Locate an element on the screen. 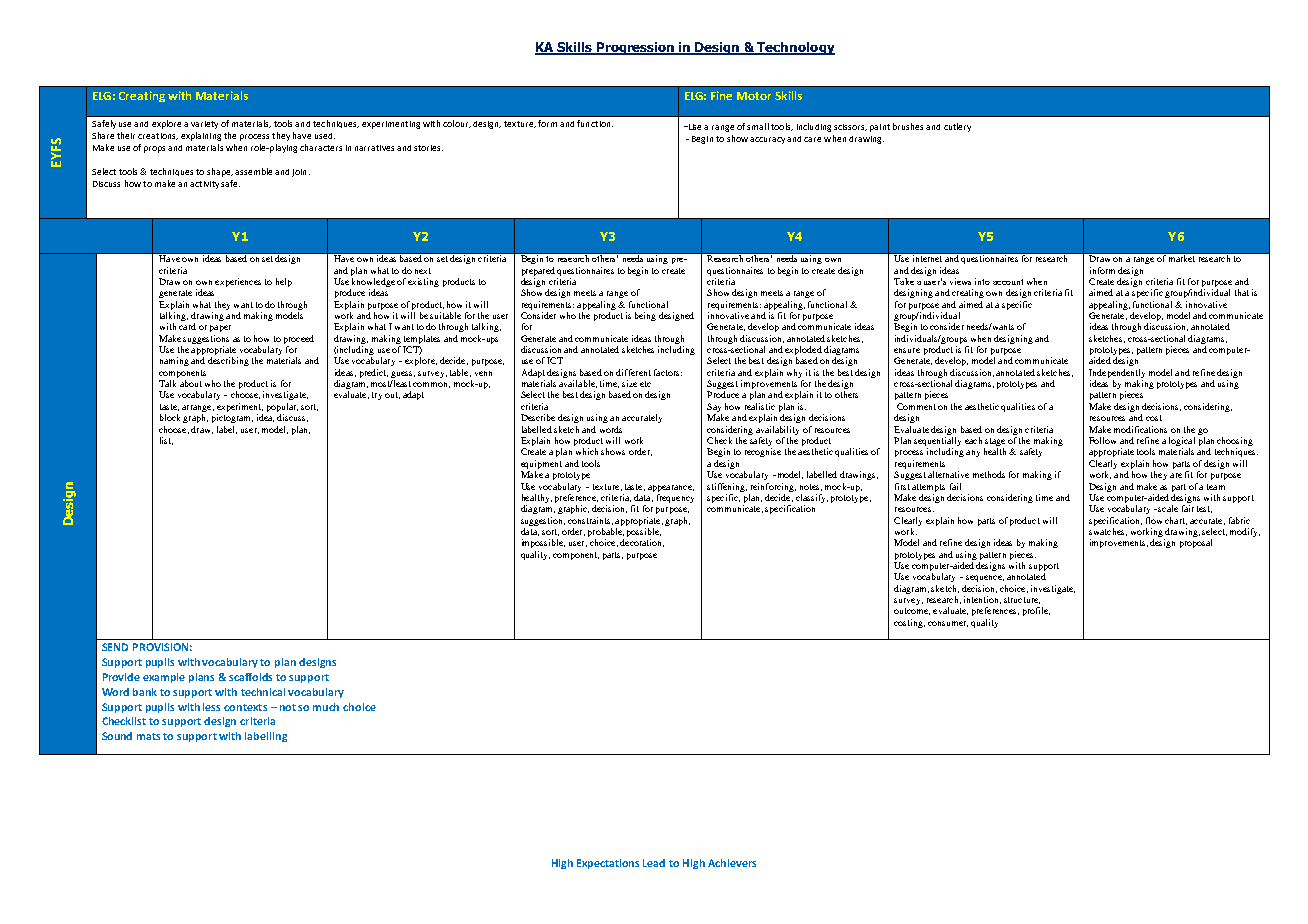  Progression is located at coordinates (636, 48).
